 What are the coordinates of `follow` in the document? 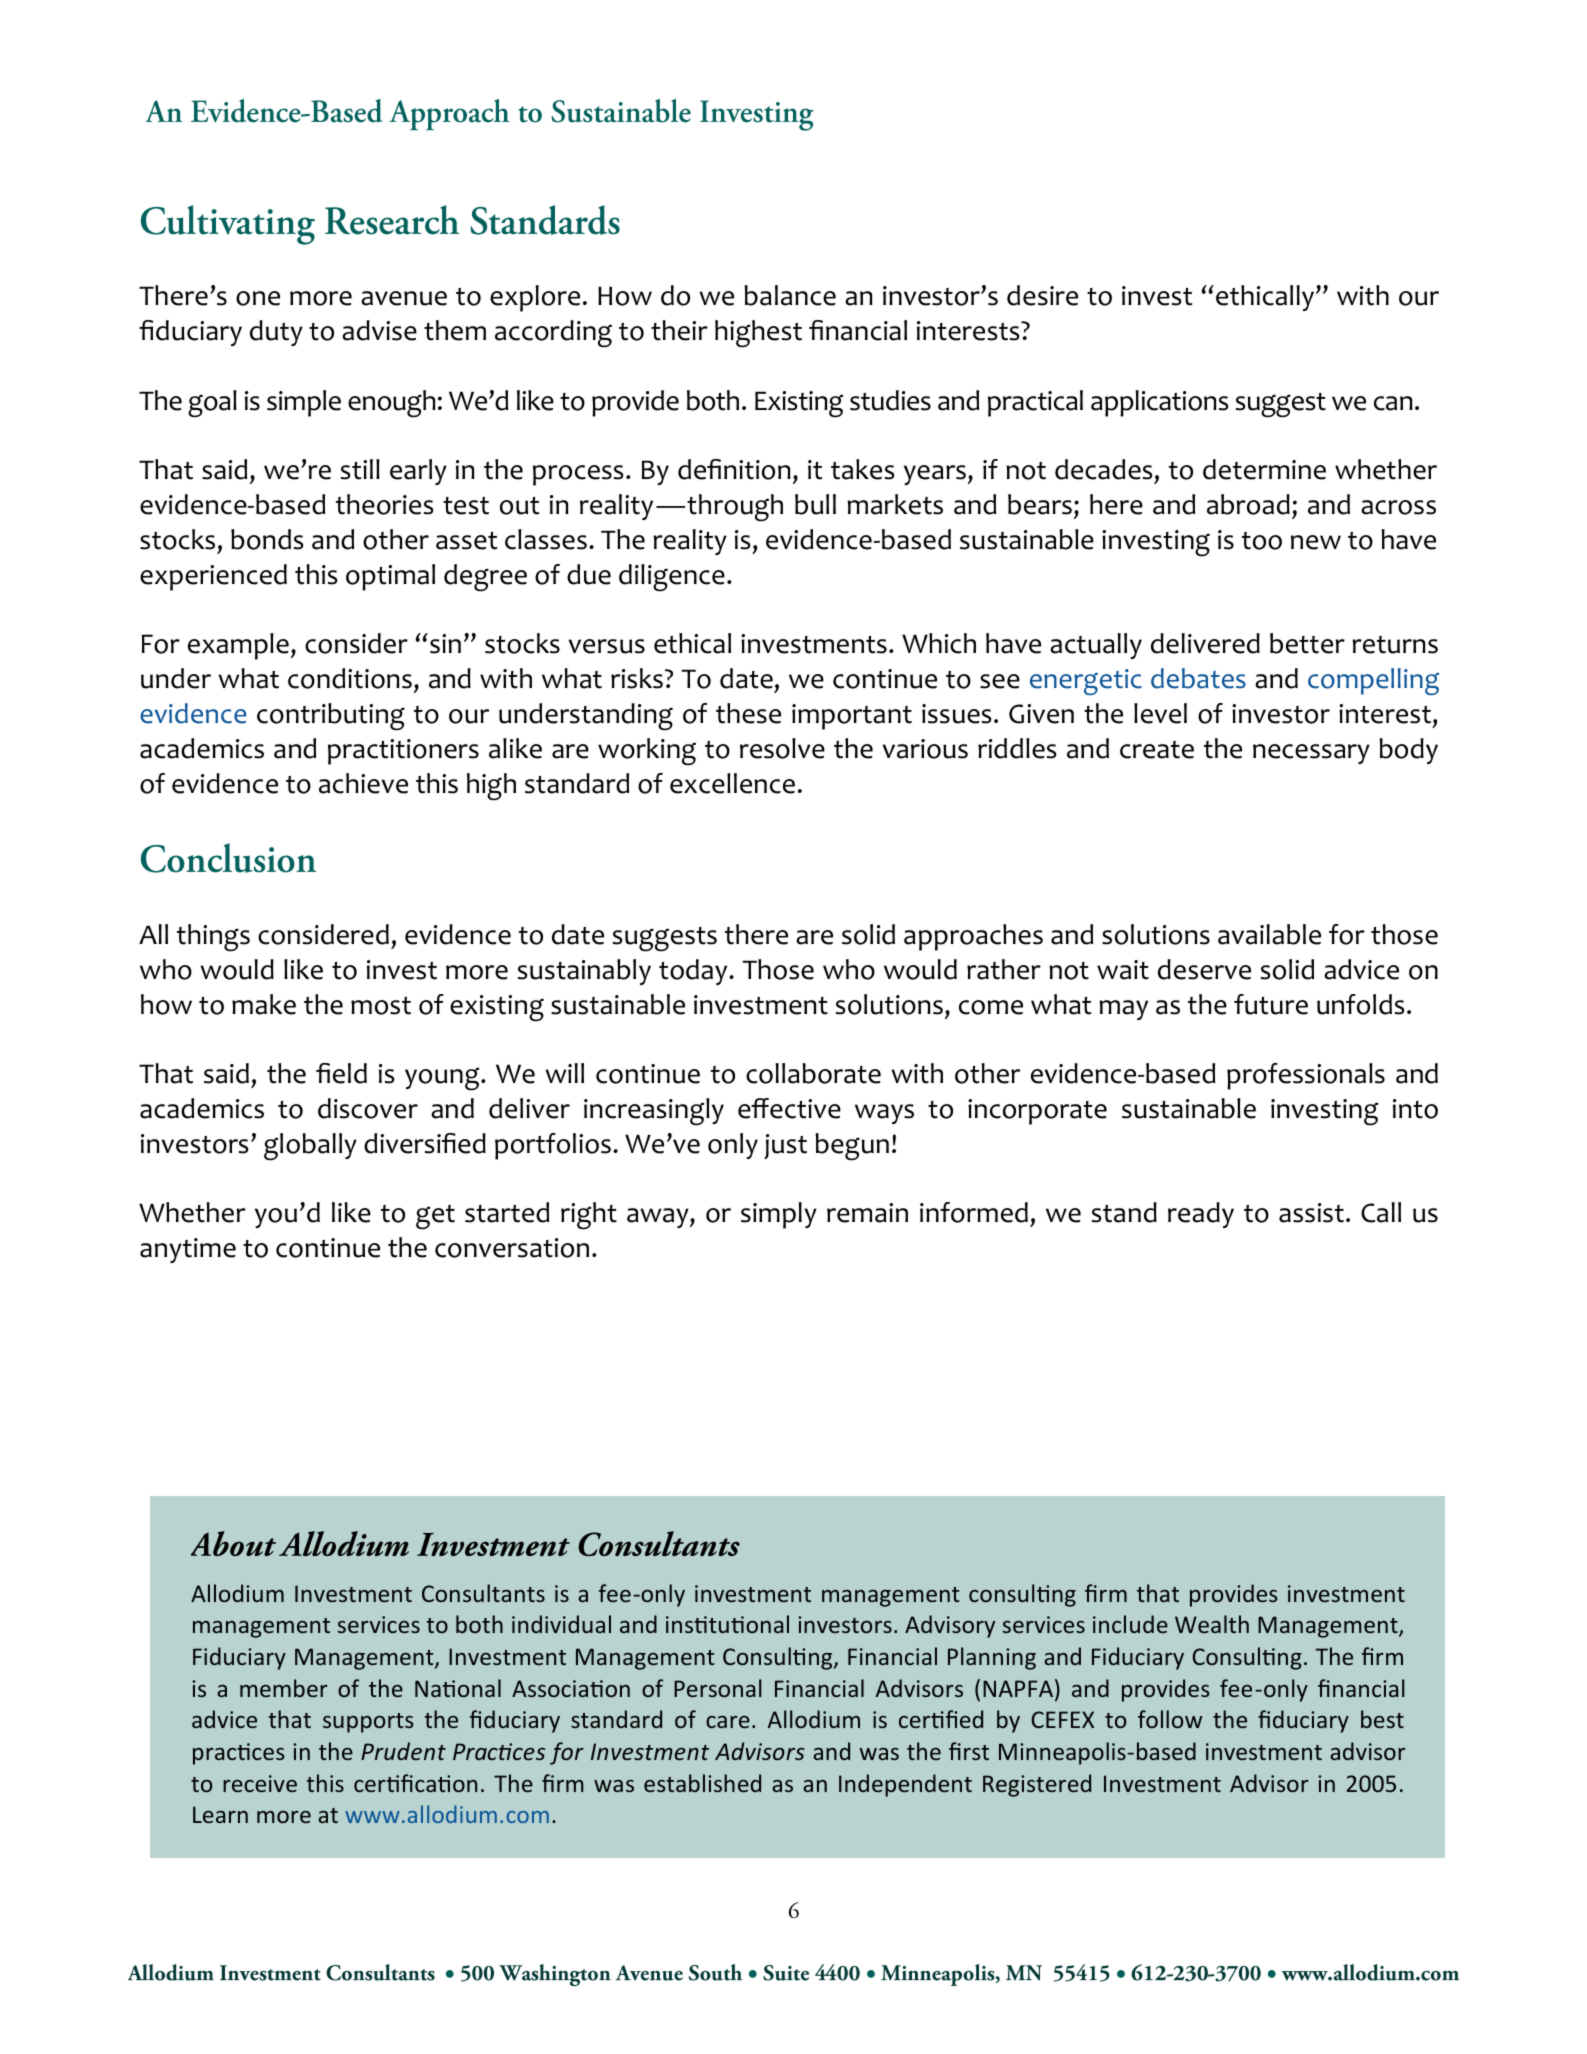 It's located at (1170, 1719).
